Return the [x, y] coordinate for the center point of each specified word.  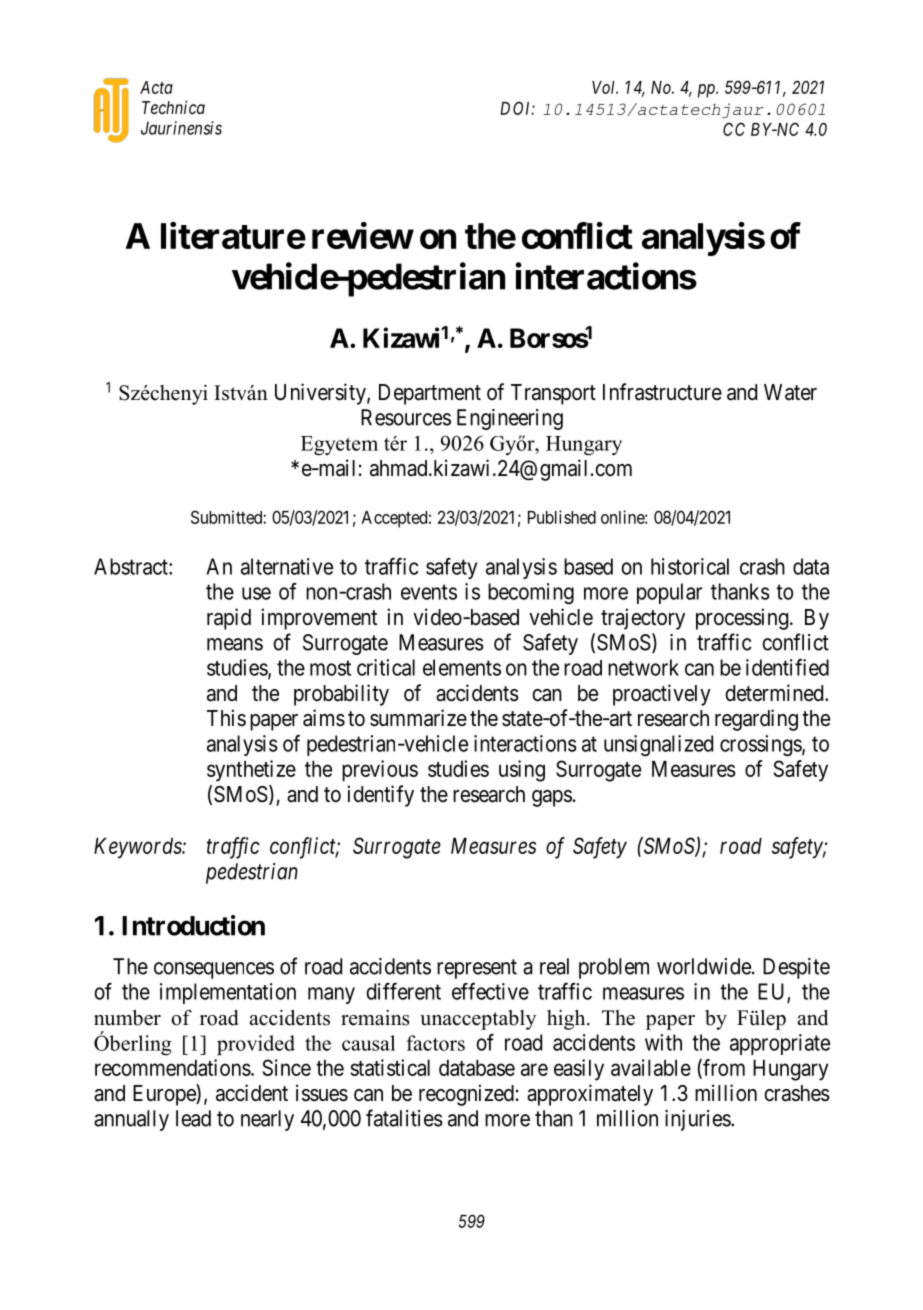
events [429, 592]
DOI [517, 108]
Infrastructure [662, 392]
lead [193, 1118]
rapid [229, 619]
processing [742, 619]
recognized [466, 1095]
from [723, 1068]
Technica [173, 107]
